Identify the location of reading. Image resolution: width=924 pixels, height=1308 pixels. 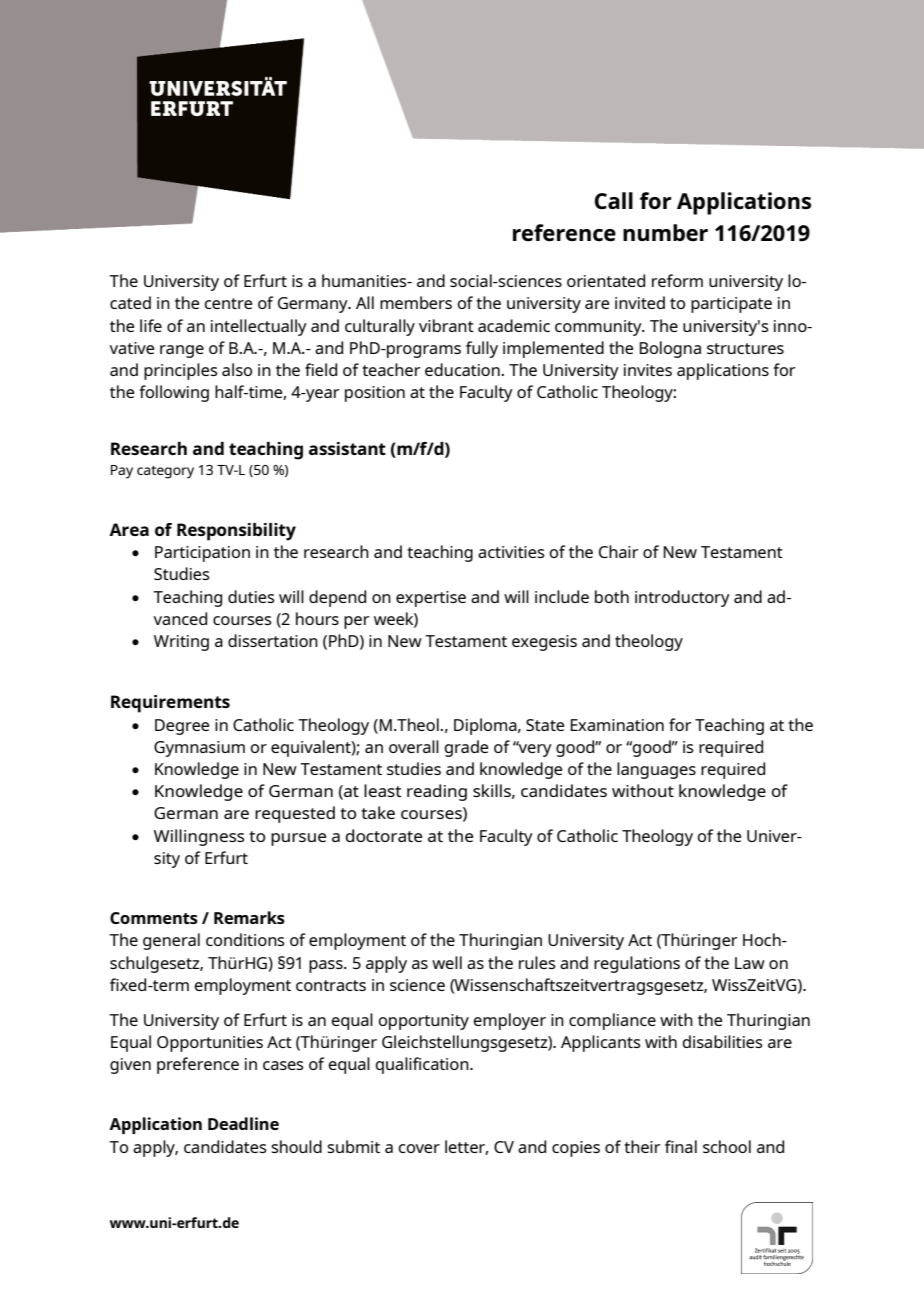
(437, 792).
